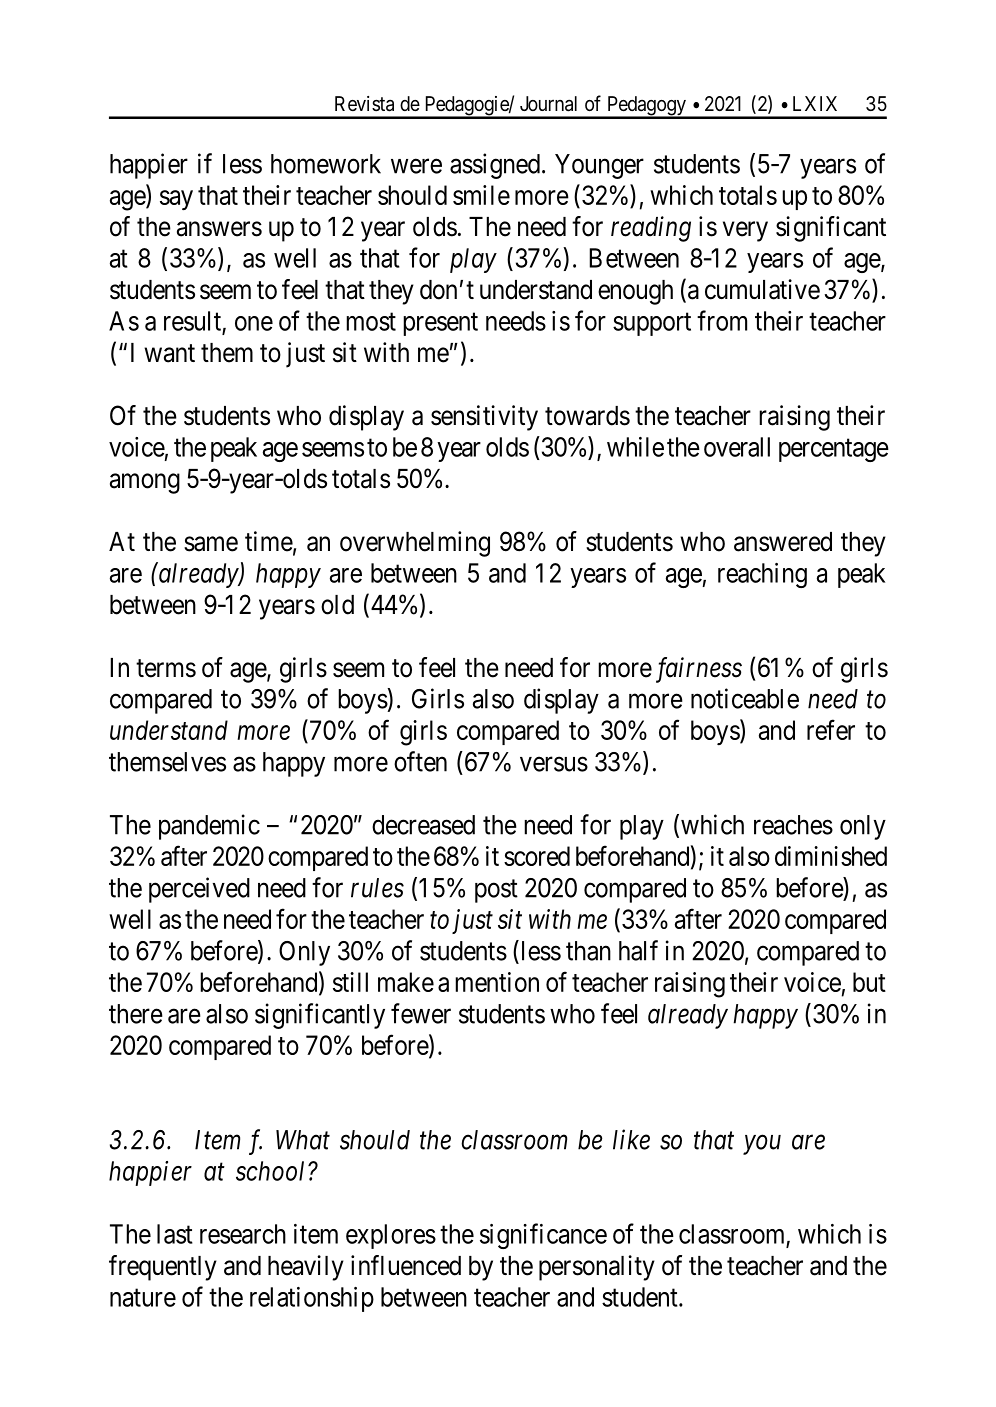  Describe the element at coordinates (243, 1234) in the screenshot. I see `research` at that location.
